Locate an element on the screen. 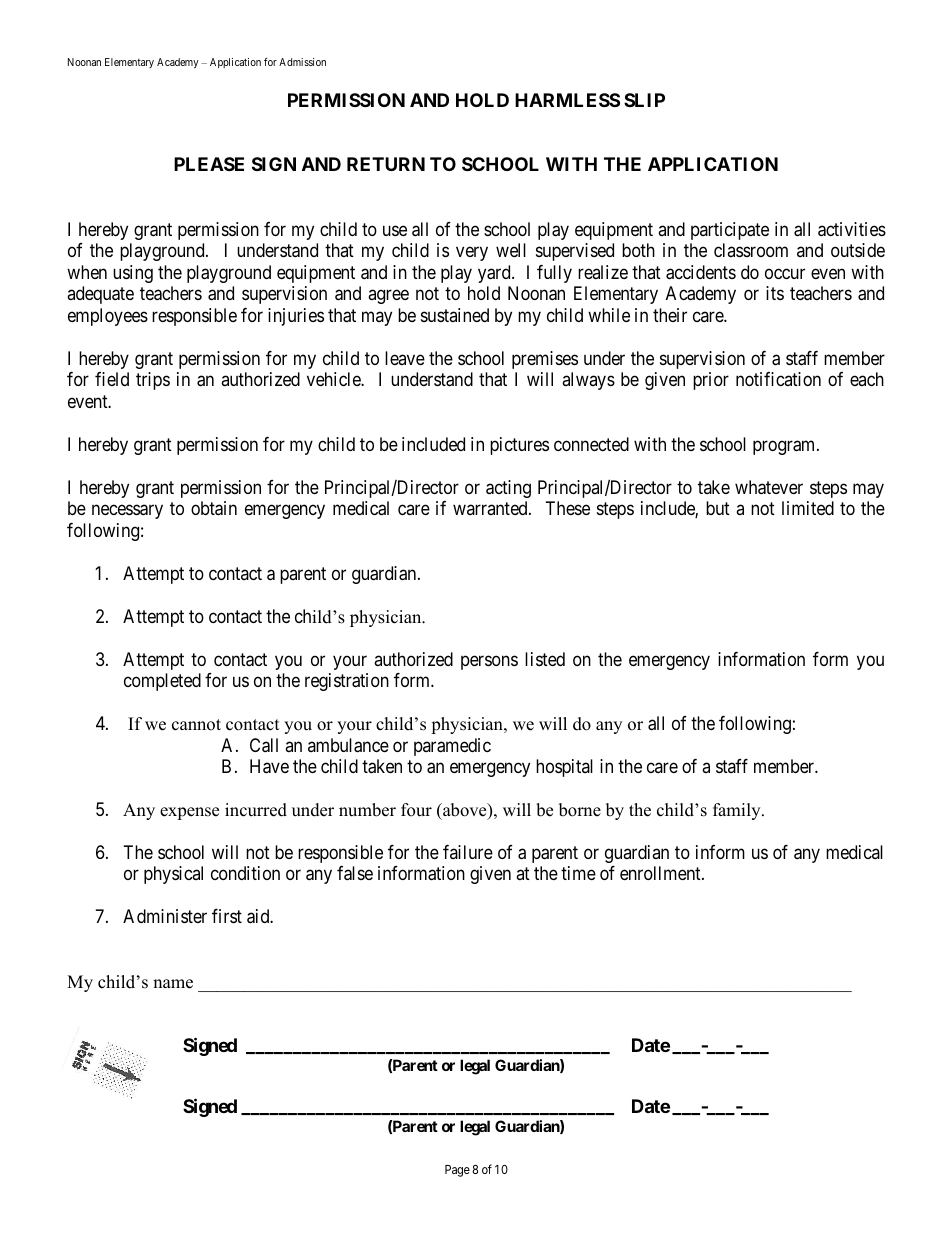  completed is located at coordinates (162, 682).
